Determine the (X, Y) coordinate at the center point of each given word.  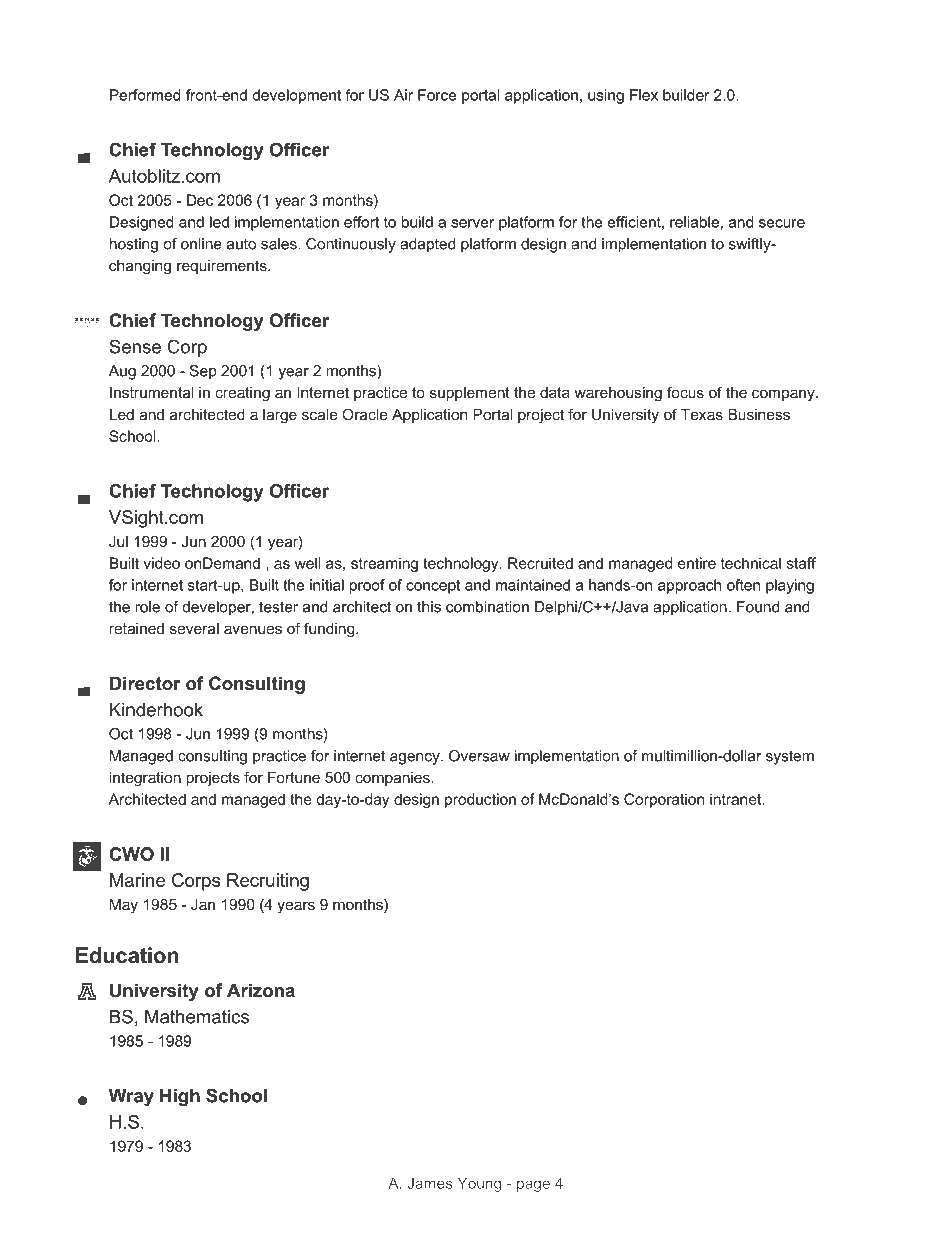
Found (758, 607)
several (194, 628)
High (180, 1097)
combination (487, 607)
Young (479, 1184)
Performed (145, 95)
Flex (644, 95)
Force (437, 95)
